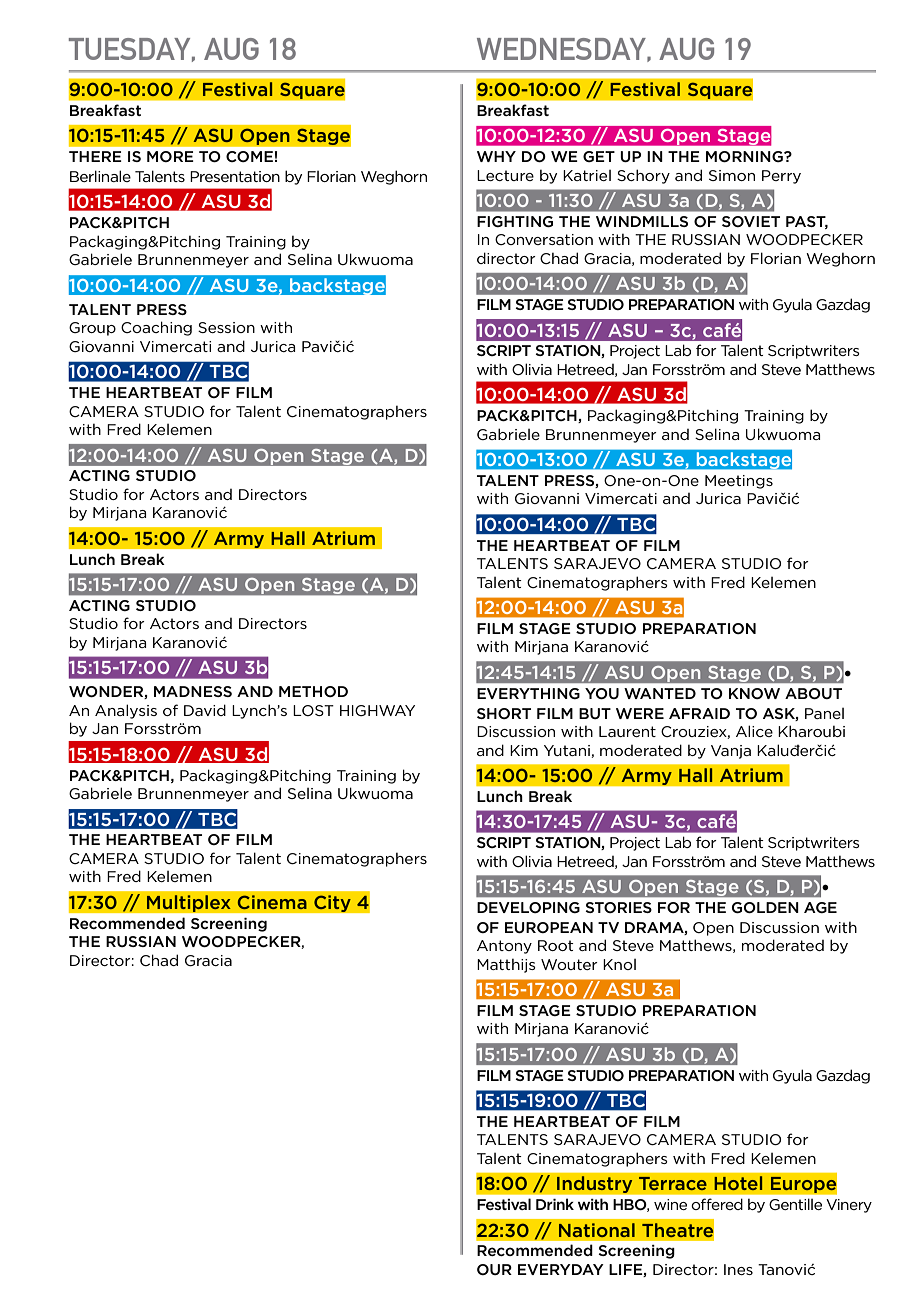 The width and height of the screenshot is (924, 1311). What do you see at coordinates (505, 175) in the screenshot?
I see `Lecture` at bounding box center [505, 175].
